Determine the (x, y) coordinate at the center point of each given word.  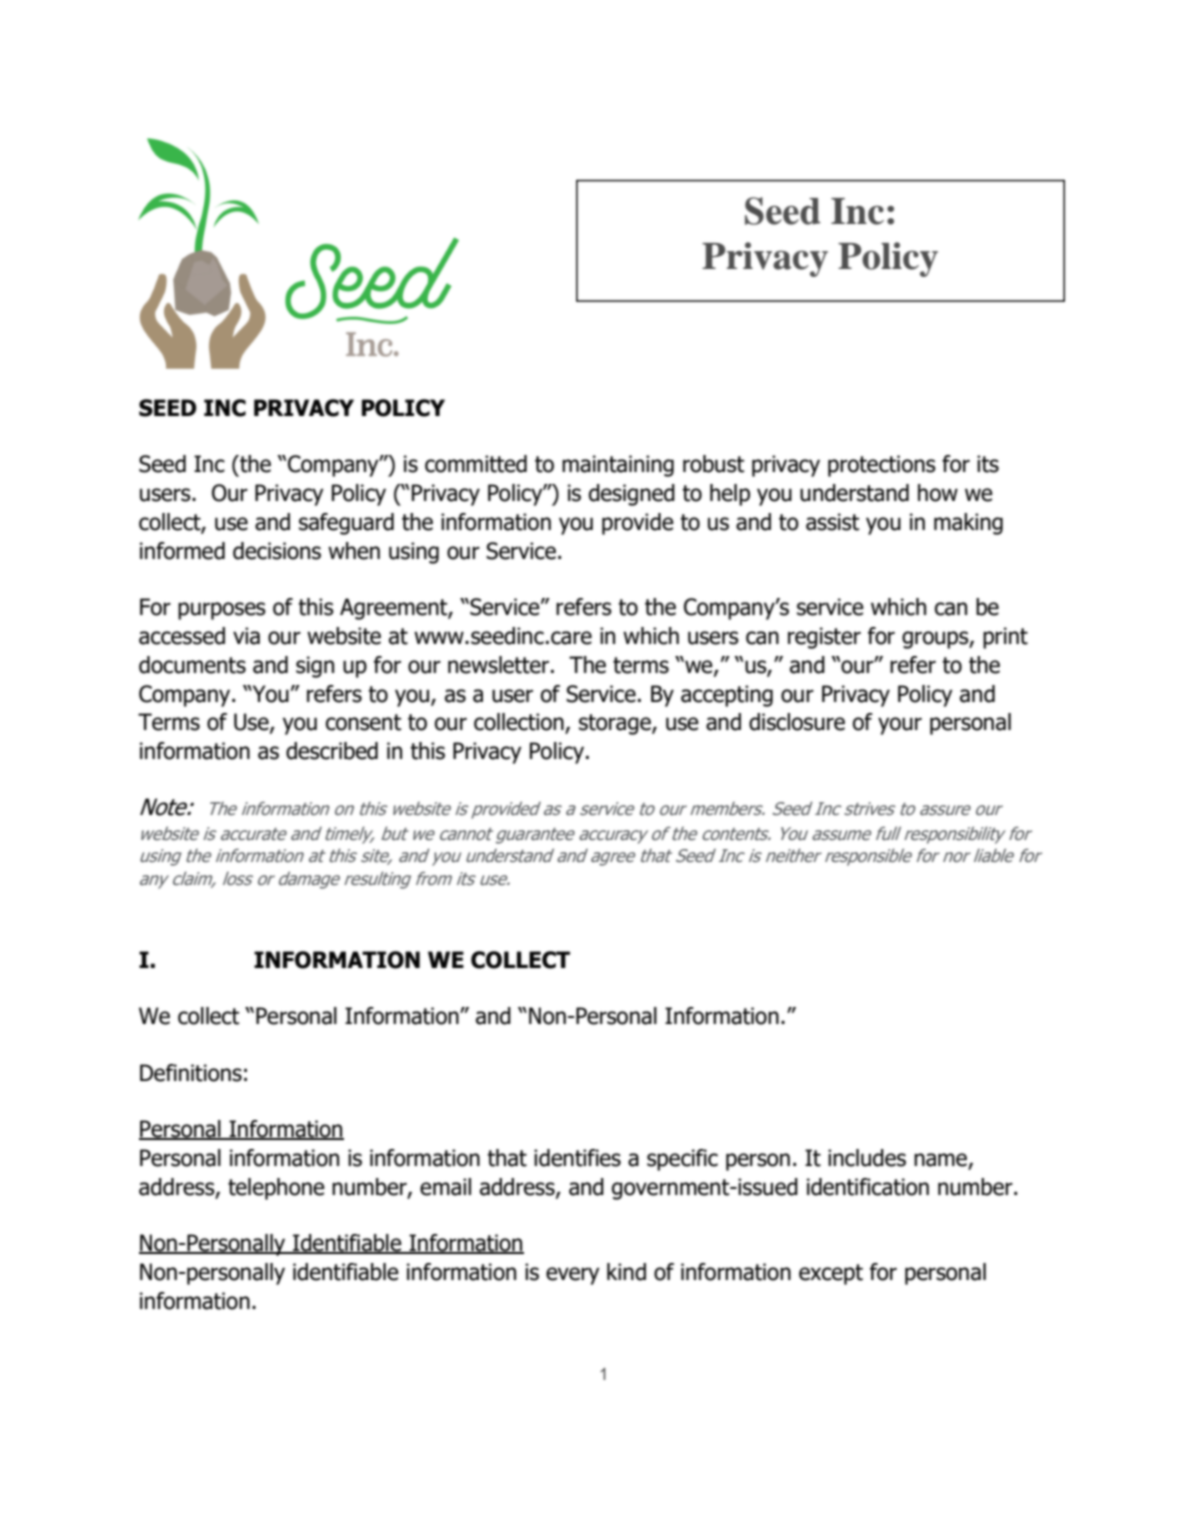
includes (867, 1158)
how (938, 493)
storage (616, 724)
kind (626, 1272)
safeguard (346, 524)
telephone (276, 1189)
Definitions (191, 1073)
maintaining (618, 466)
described (332, 751)
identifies (577, 1158)
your (900, 726)
